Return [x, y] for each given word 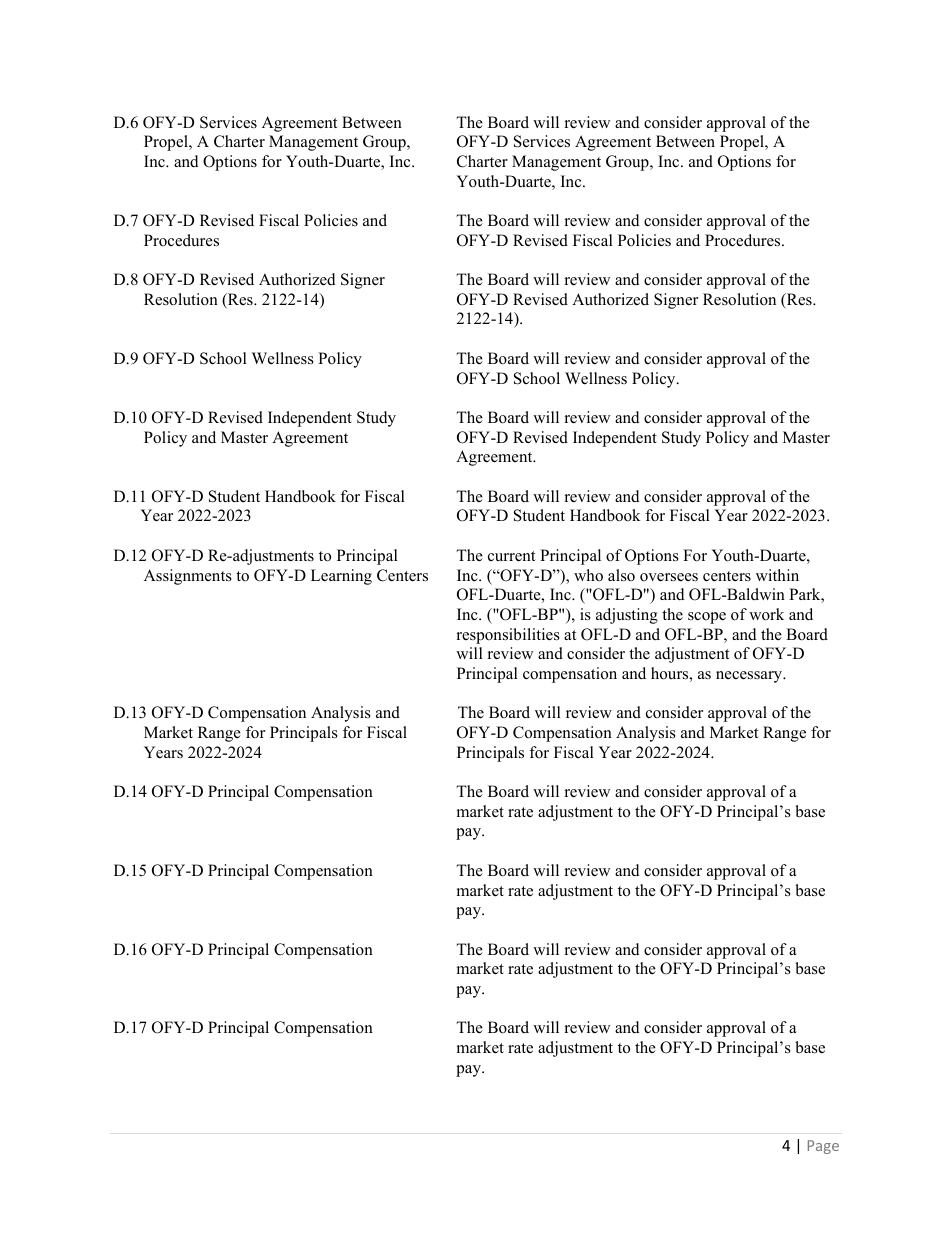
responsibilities [508, 636]
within [777, 575]
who [588, 575]
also [621, 575]
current [511, 556]
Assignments [188, 577]
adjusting [627, 616]
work [766, 614]
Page [823, 1147]
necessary [750, 677]
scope [707, 618]
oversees [669, 577]
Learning [341, 577]
